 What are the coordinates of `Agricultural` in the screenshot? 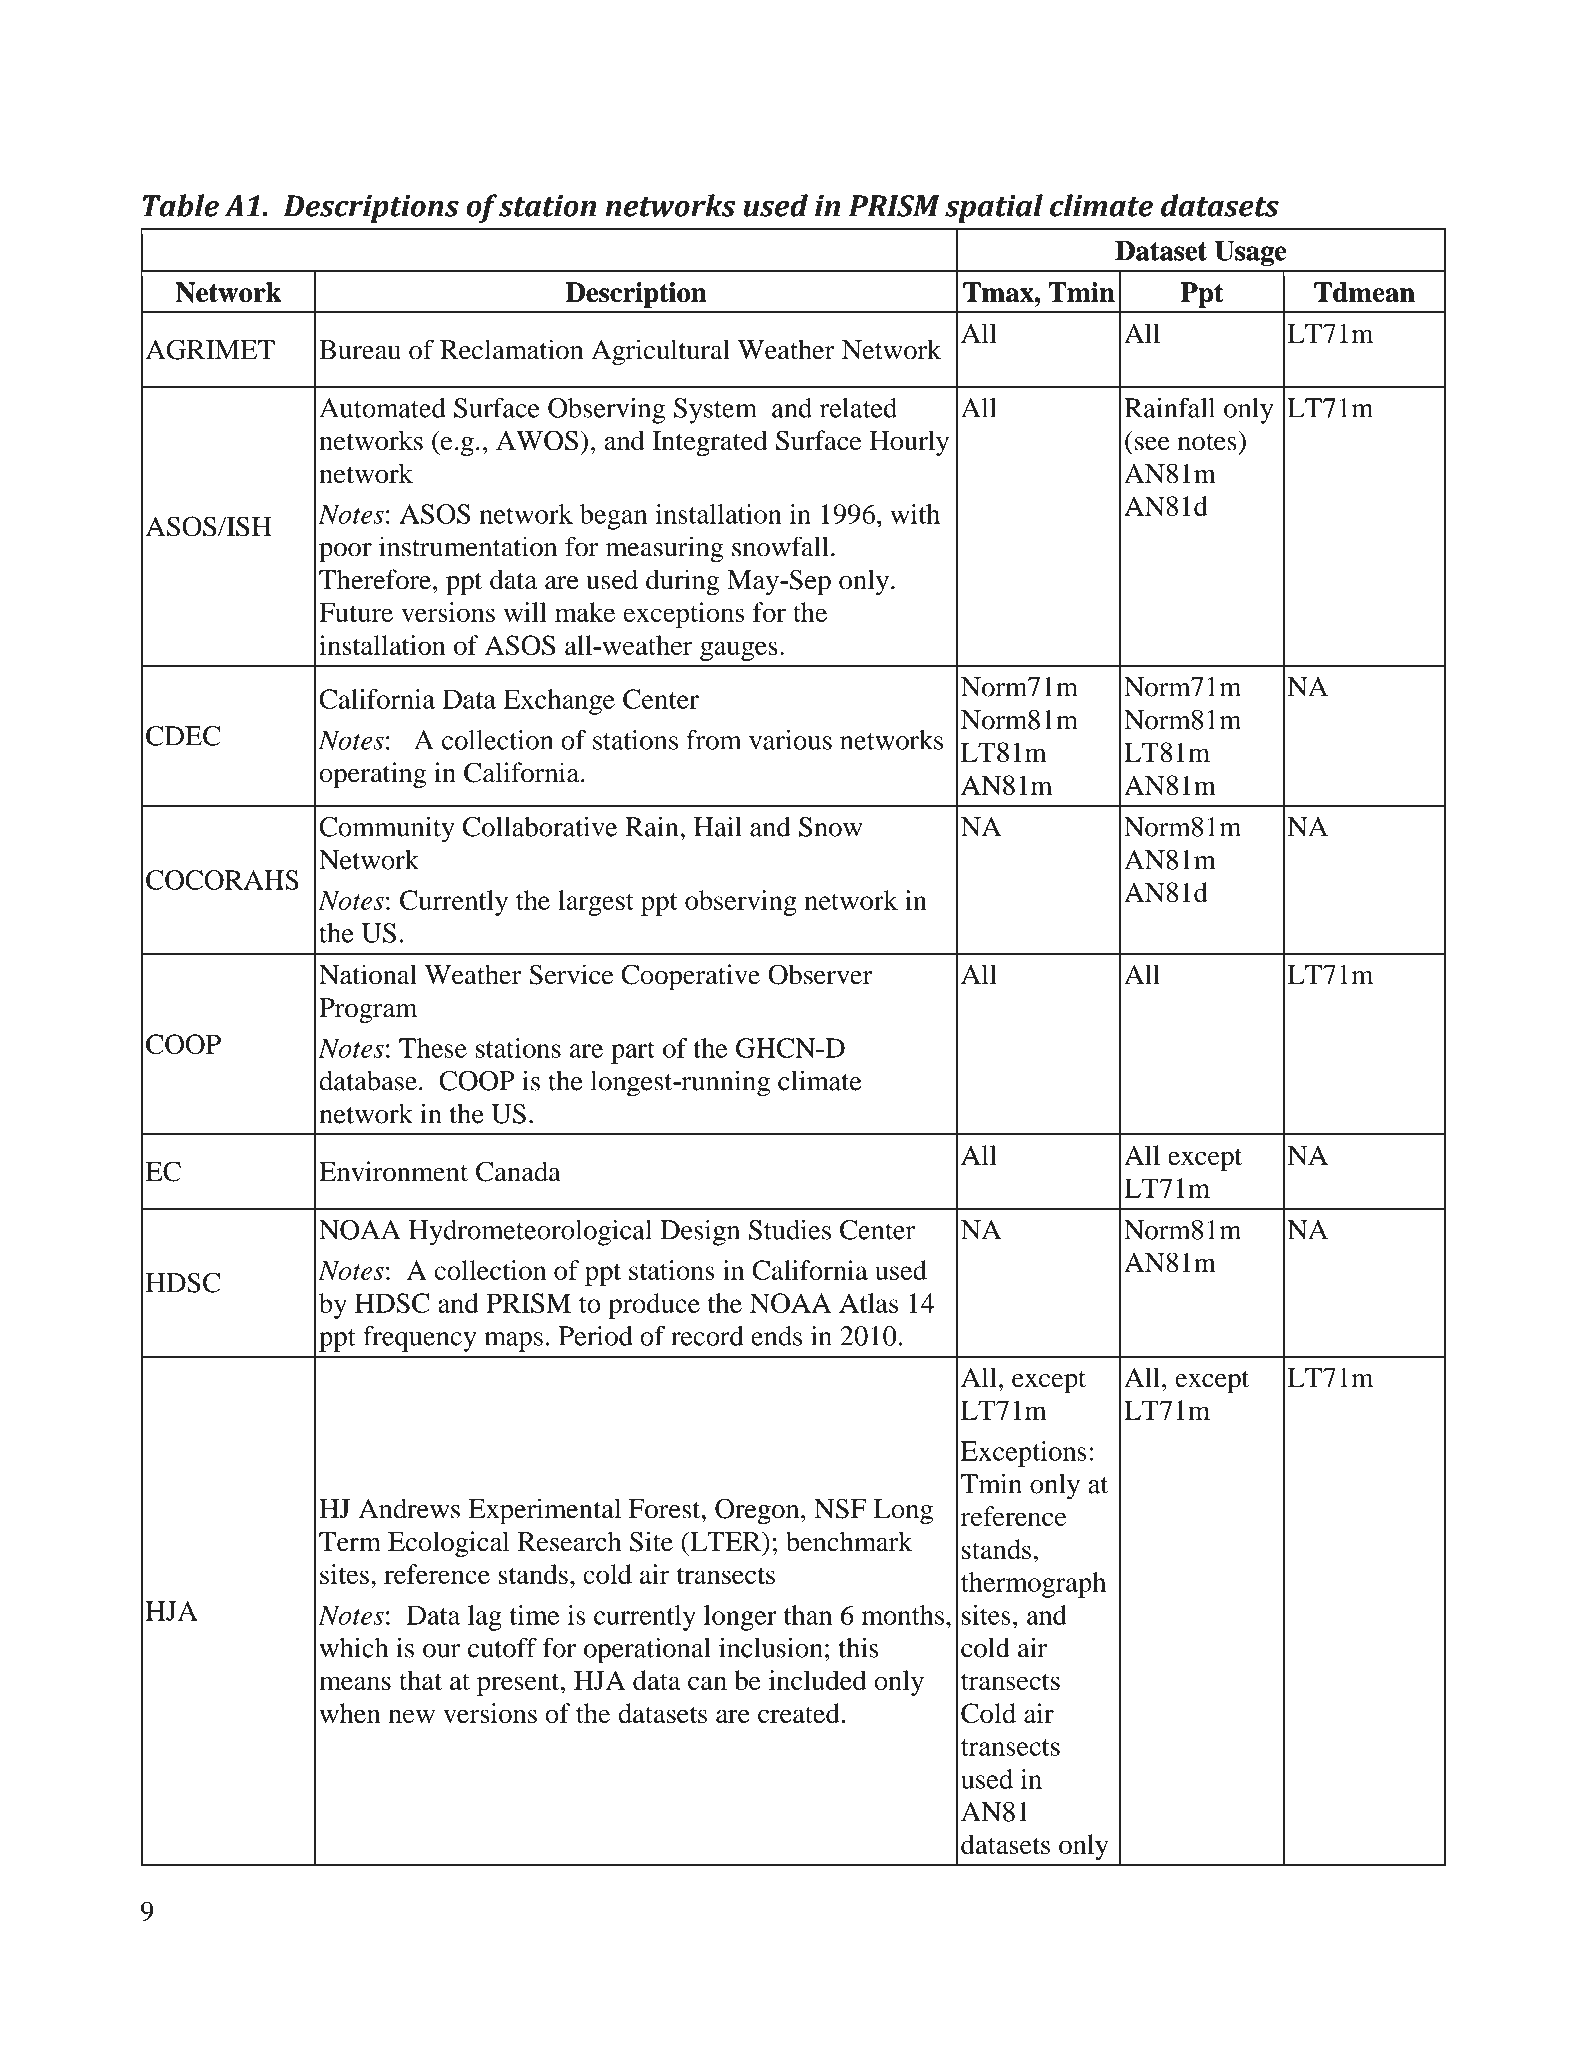 It's located at (660, 352).
